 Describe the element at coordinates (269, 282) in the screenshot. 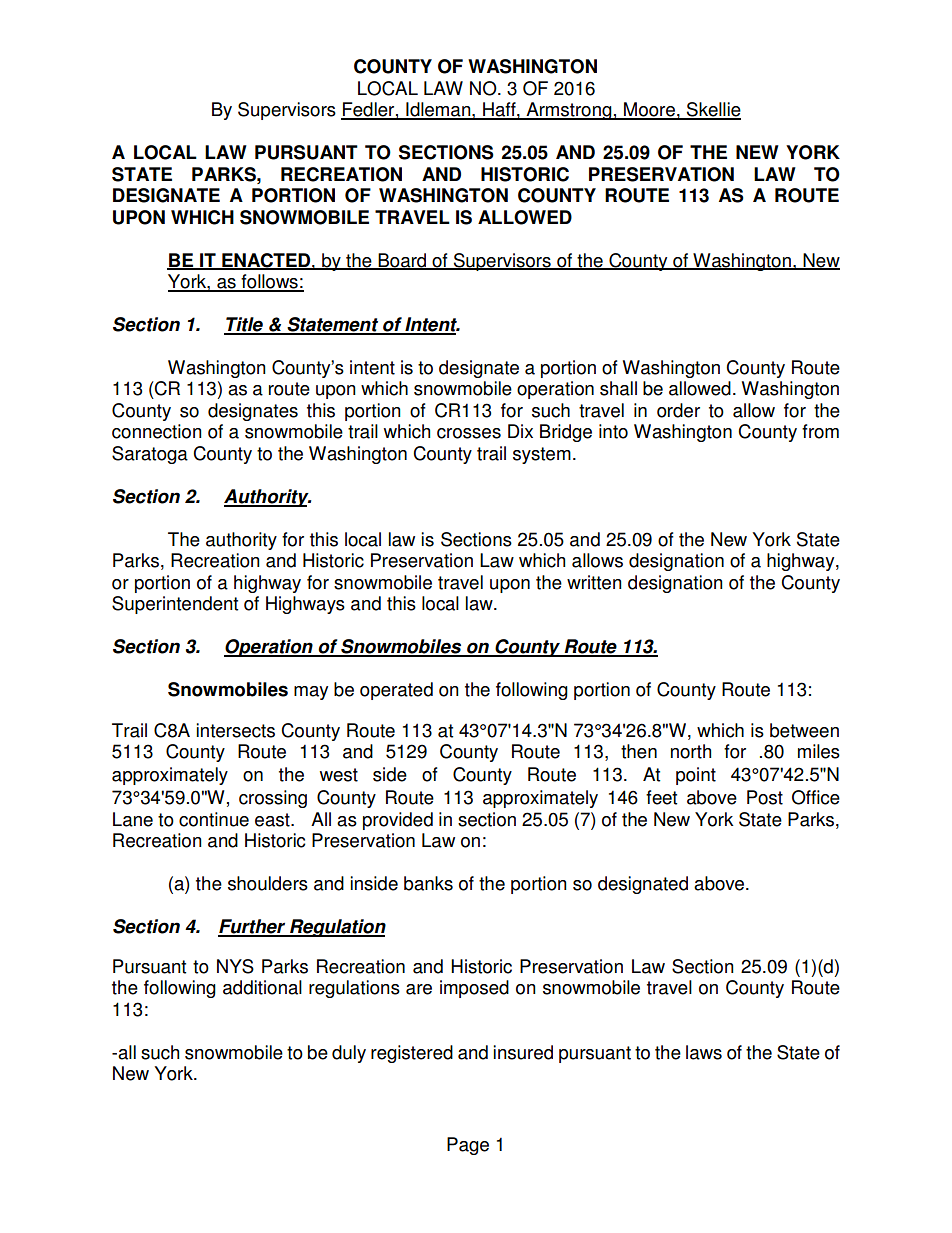

I see `follows` at that location.
